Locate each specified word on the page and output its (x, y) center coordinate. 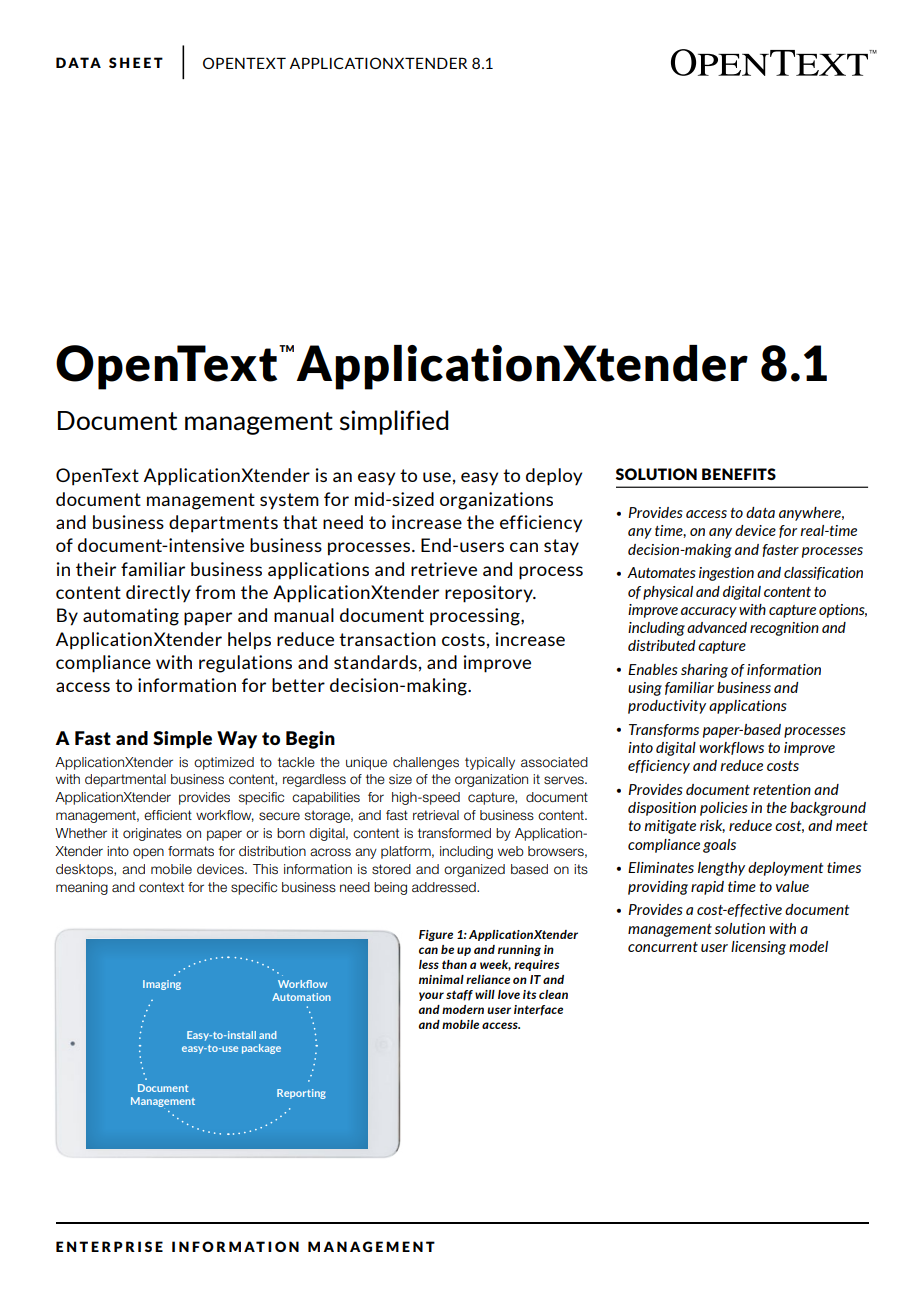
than (454, 964)
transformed (454, 833)
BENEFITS (739, 474)
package (261, 1049)
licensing (758, 948)
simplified (394, 422)
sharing (704, 671)
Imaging (162, 985)
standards (375, 662)
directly (158, 593)
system (289, 501)
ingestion (726, 574)
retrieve (444, 569)
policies (724, 809)
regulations (245, 664)
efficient (168, 815)
